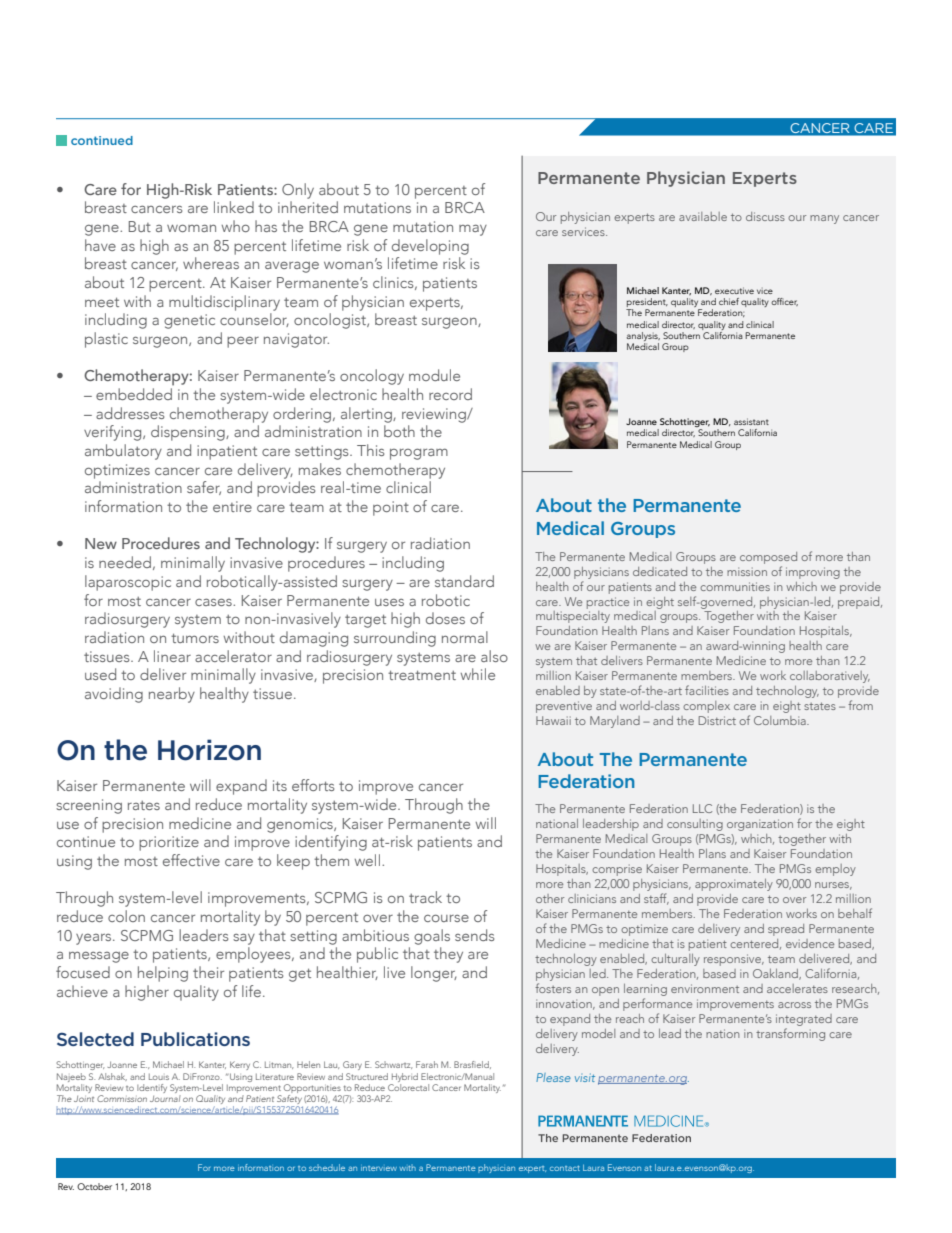  What do you see at coordinates (165, 1098) in the screenshot?
I see `Journal` at bounding box center [165, 1098].
